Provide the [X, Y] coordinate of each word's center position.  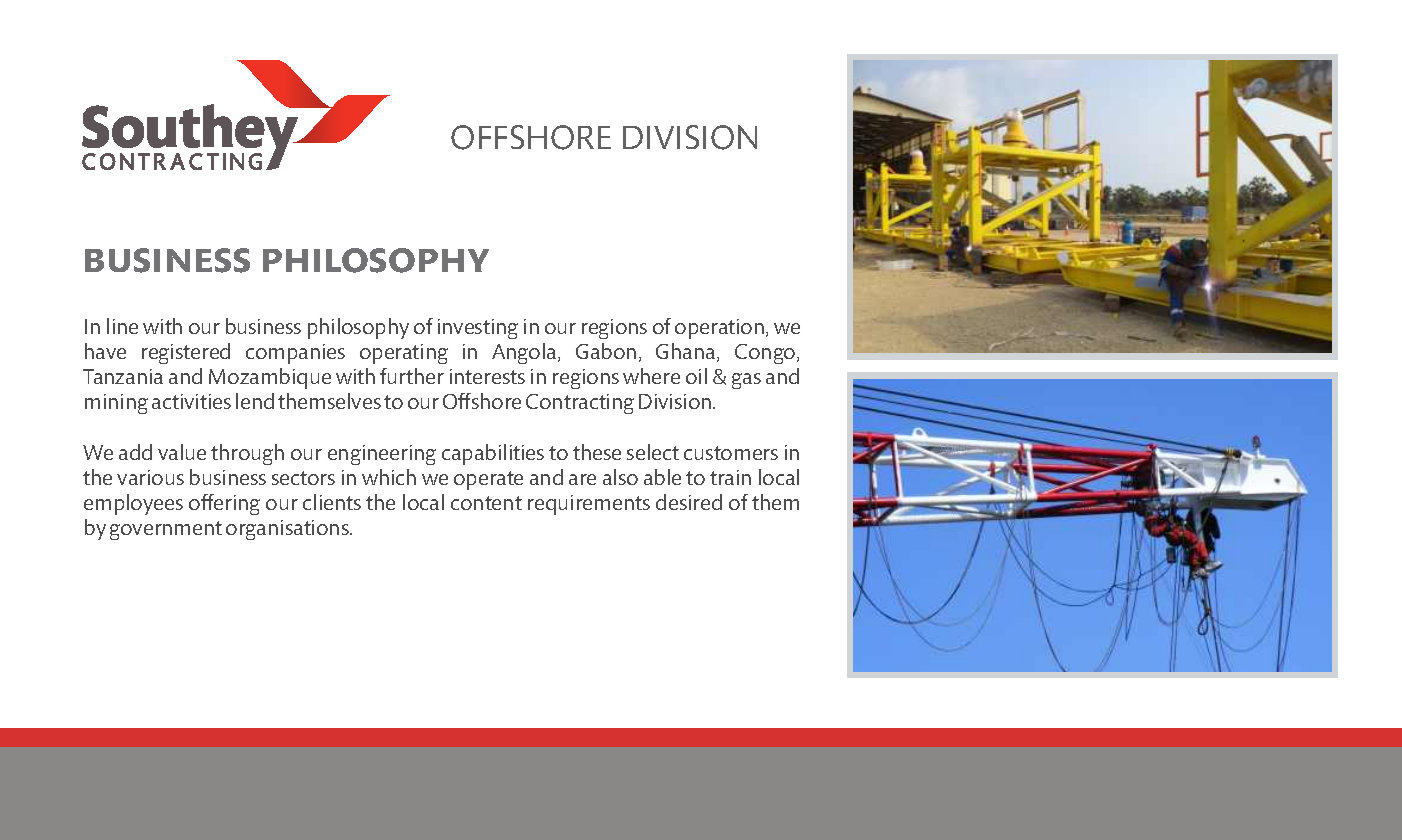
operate [488, 480]
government [166, 530]
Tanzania [123, 376]
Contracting [580, 404]
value [182, 452]
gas [746, 381]
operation [721, 329]
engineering [382, 455]
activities [191, 401]
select [653, 452]
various [150, 477]
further [412, 376]
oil [696, 376]
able [662, 477]
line [122, 326]
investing [478, 329]
